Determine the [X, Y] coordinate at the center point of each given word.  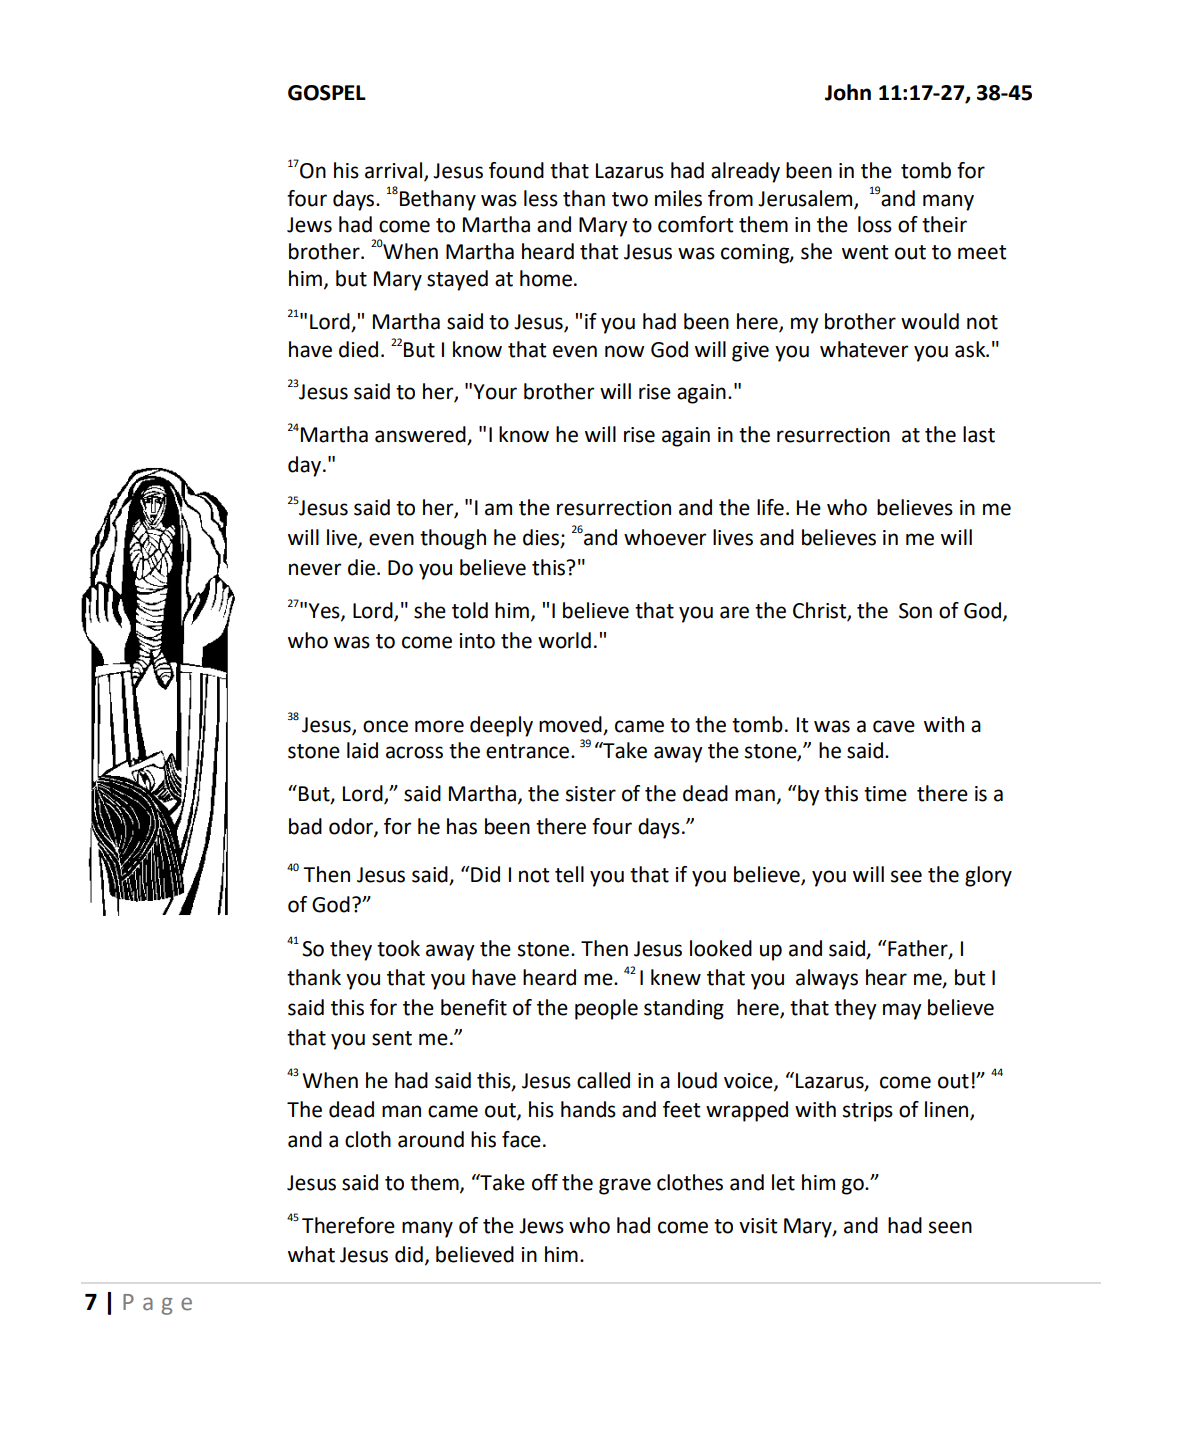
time [885, 794]
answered [421, 435]
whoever [665, 537]
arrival [395, 171]
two [630, 199]
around [431, 1139]
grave [625, 1186]
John [848, 92]
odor [352, 827]
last [979, 434]
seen [950, 1227]
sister [591, 794]
